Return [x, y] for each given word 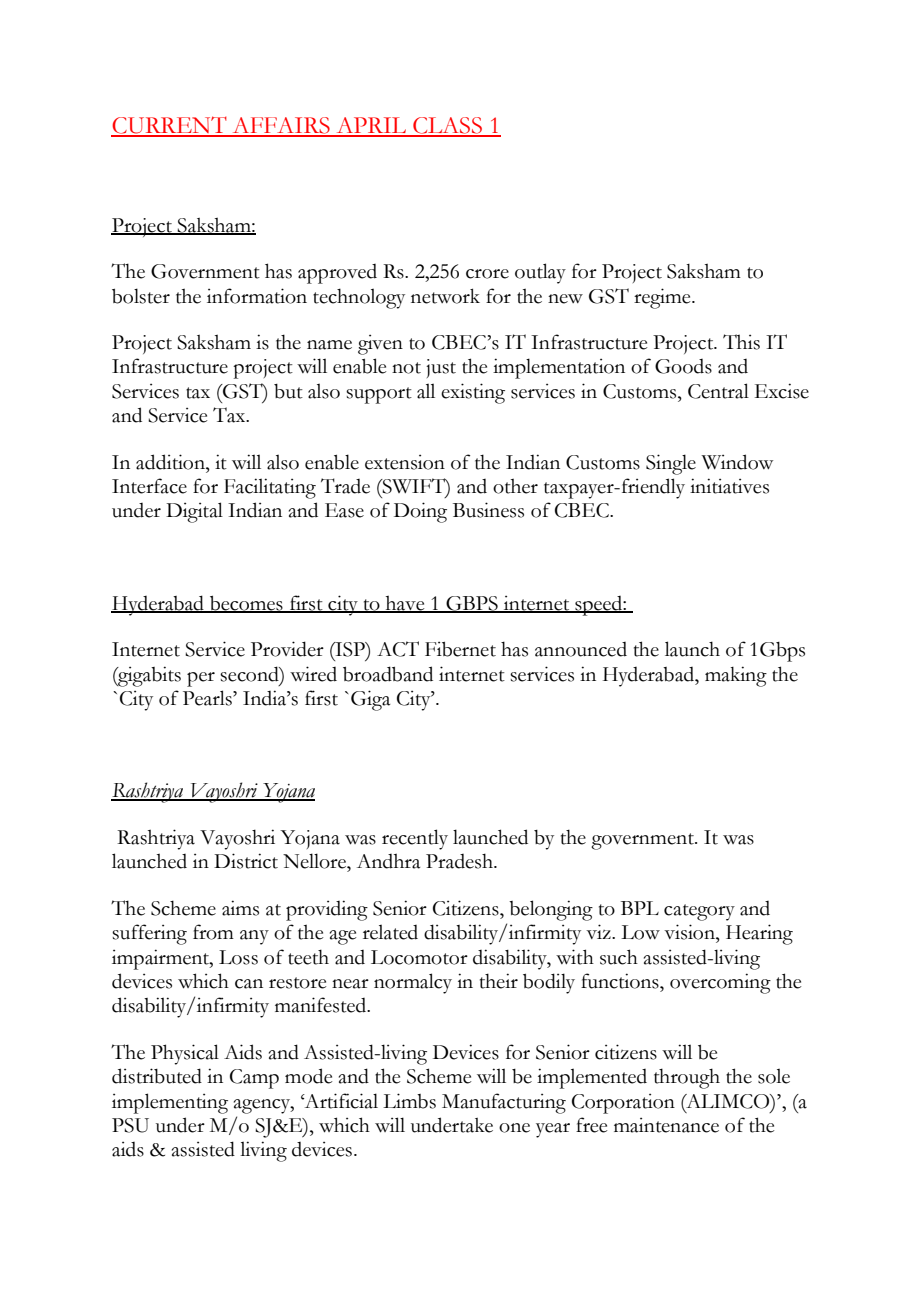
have [405, 604]
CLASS [447, 126]
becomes [246, 604]
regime [663, 298]
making [736, 676]
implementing [170, 1103]
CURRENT [170, 126]
